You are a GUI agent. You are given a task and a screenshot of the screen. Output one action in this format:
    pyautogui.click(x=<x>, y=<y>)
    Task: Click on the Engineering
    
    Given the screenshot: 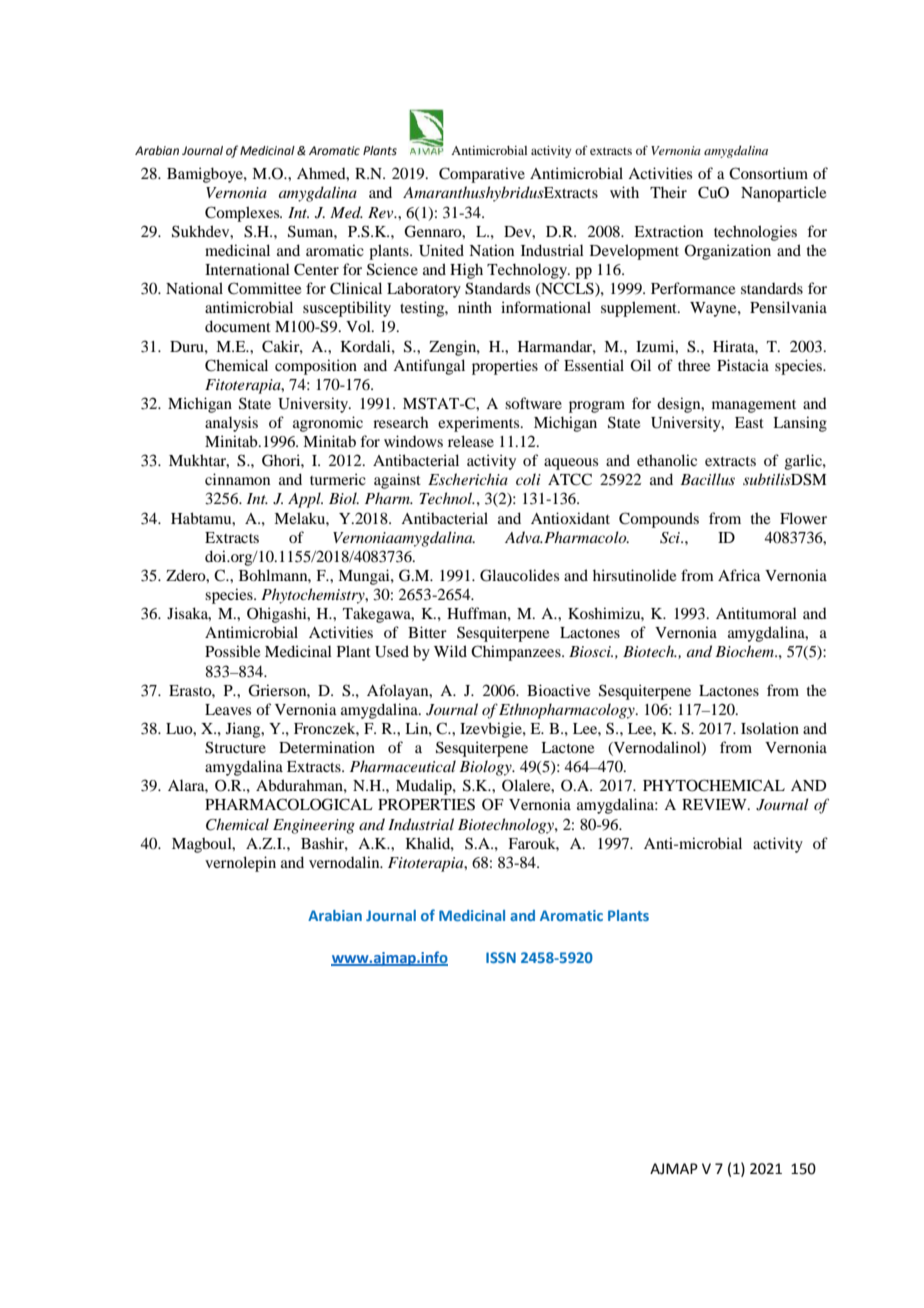 What is the action you would take?
    pyautogui.click(x=314, y=826)
